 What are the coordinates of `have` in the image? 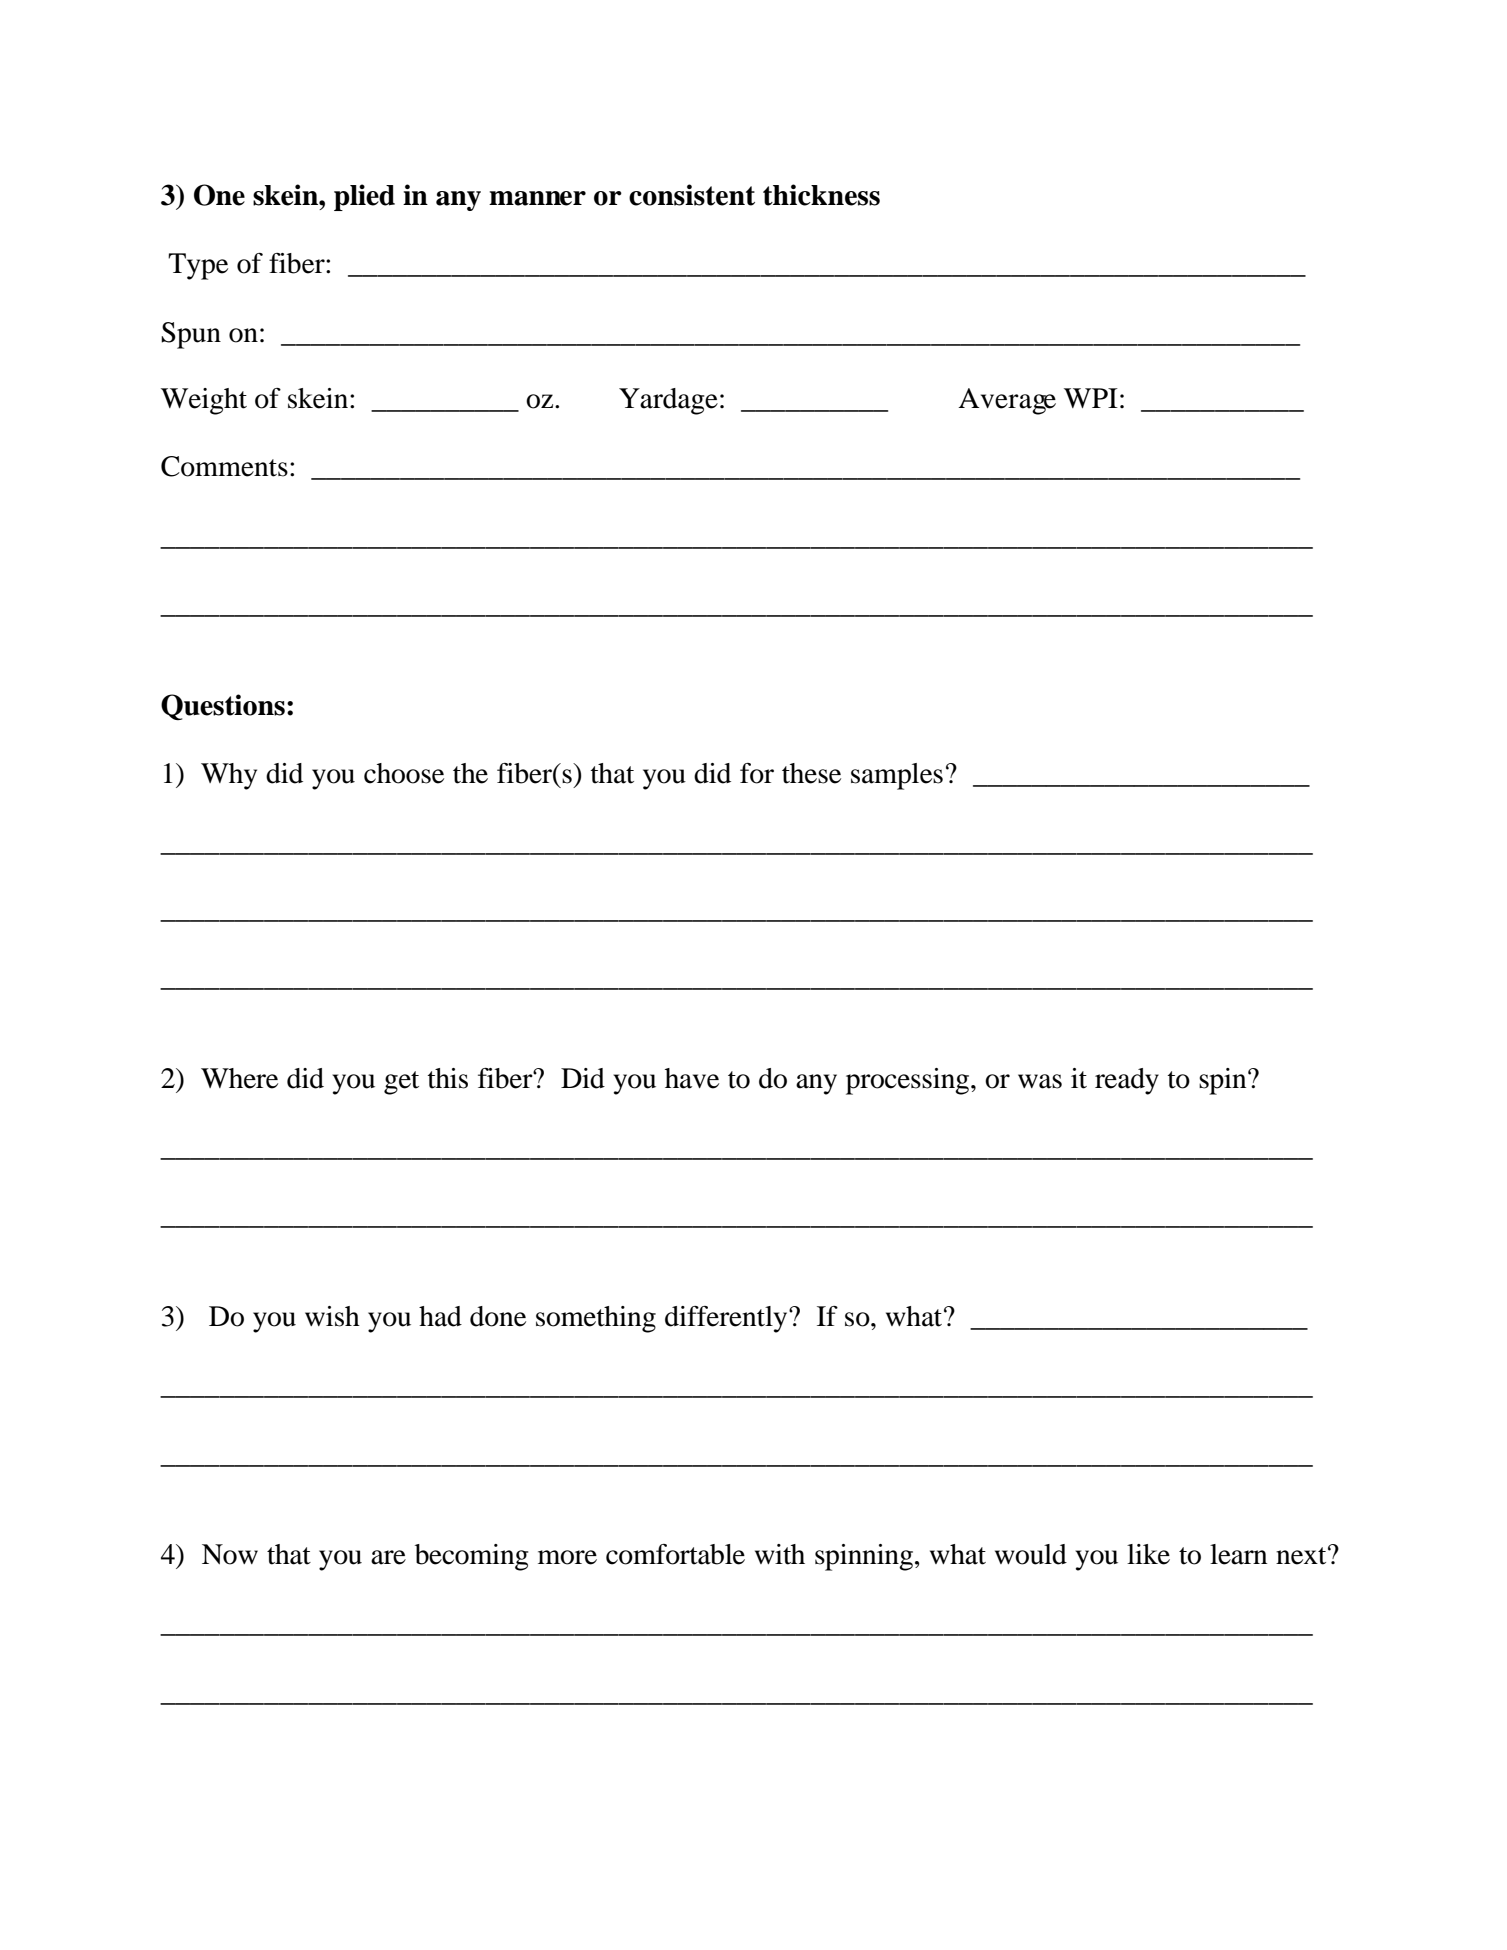 It's located at (692, 1078).
